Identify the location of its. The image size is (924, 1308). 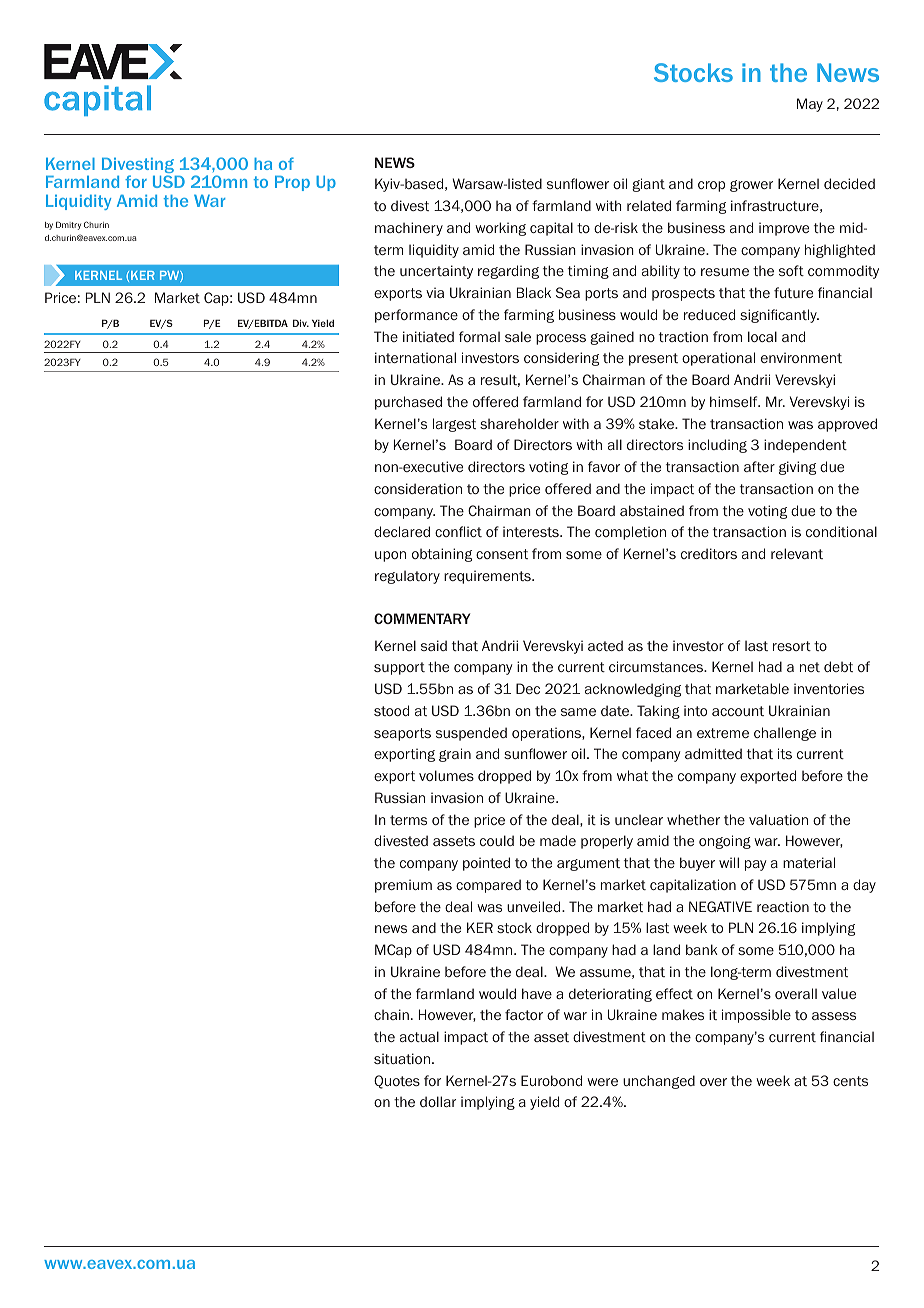
(785, 753).
